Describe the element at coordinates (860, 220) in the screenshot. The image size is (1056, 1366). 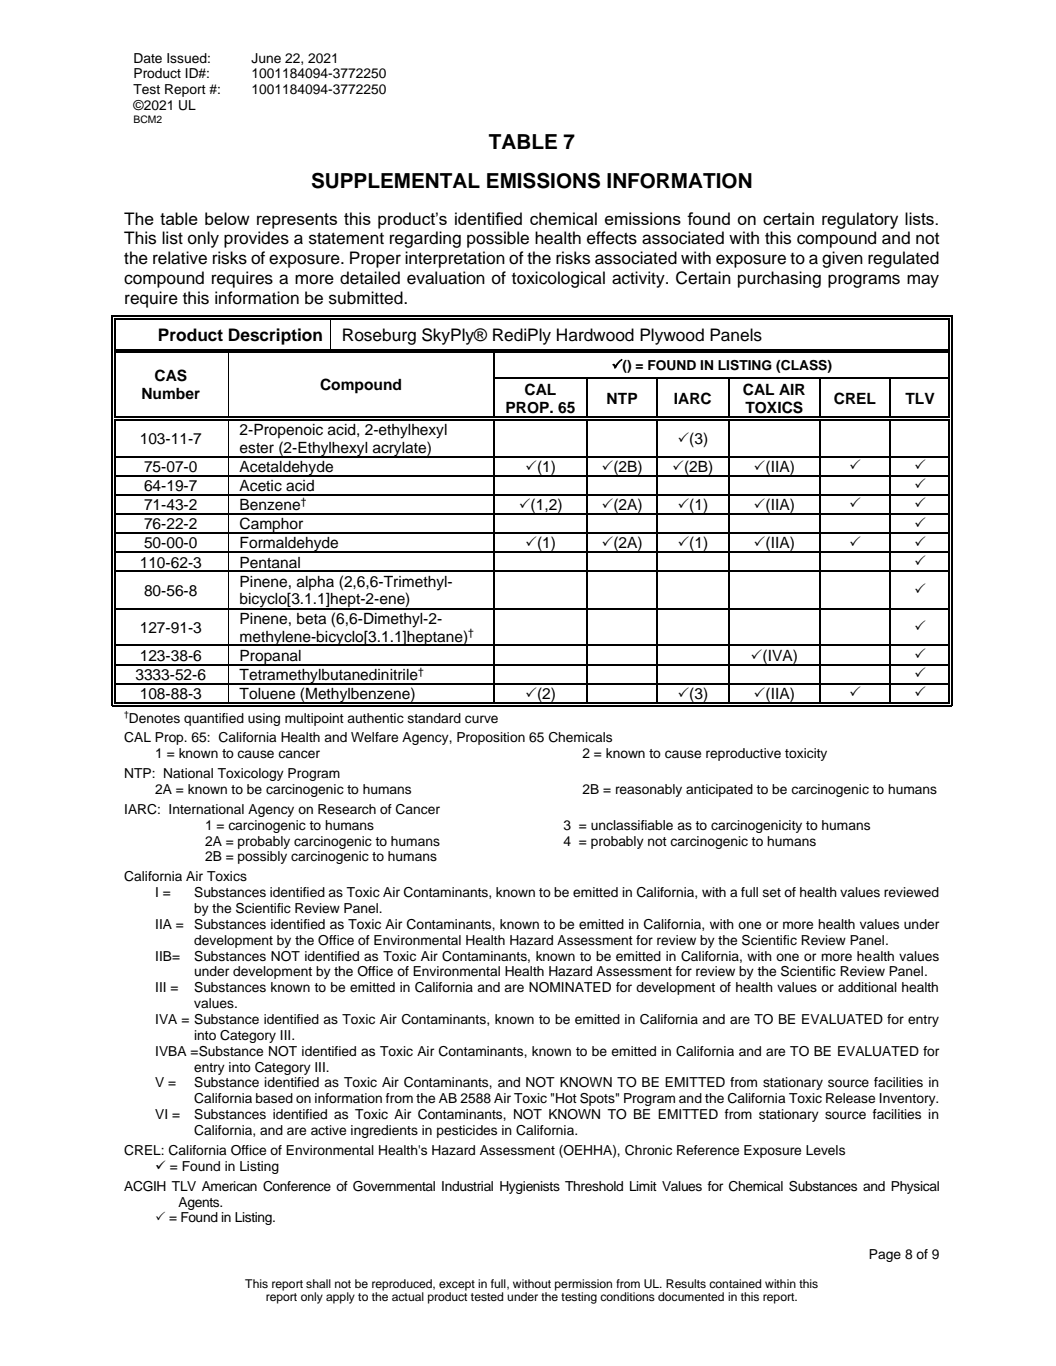
I see `regulatory` at that location.
